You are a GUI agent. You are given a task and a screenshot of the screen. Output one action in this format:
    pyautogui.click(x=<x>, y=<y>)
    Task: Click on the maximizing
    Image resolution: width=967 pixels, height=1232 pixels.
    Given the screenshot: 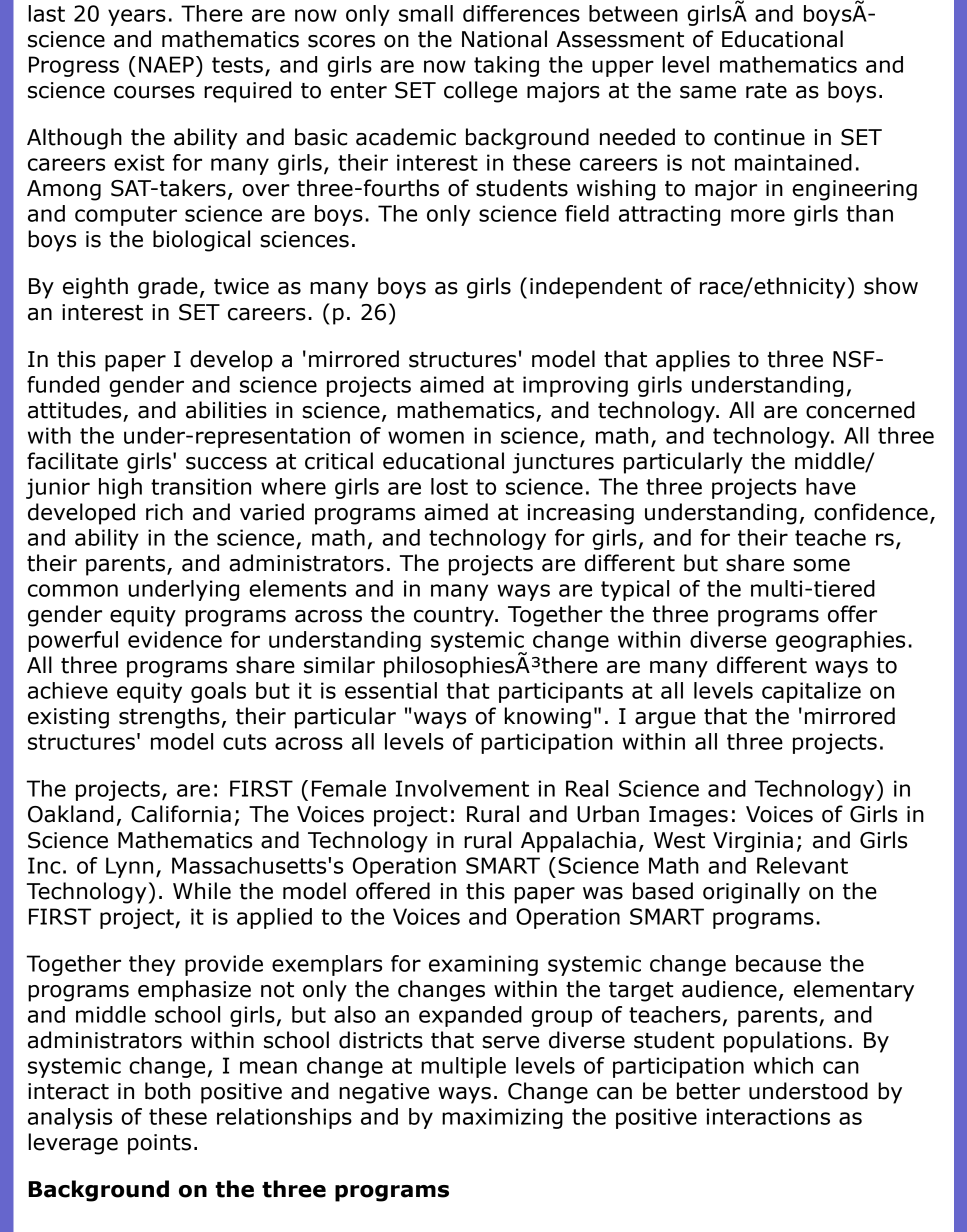 What is the action you would take?
    pyautogui.click(x=502, y=1118)
